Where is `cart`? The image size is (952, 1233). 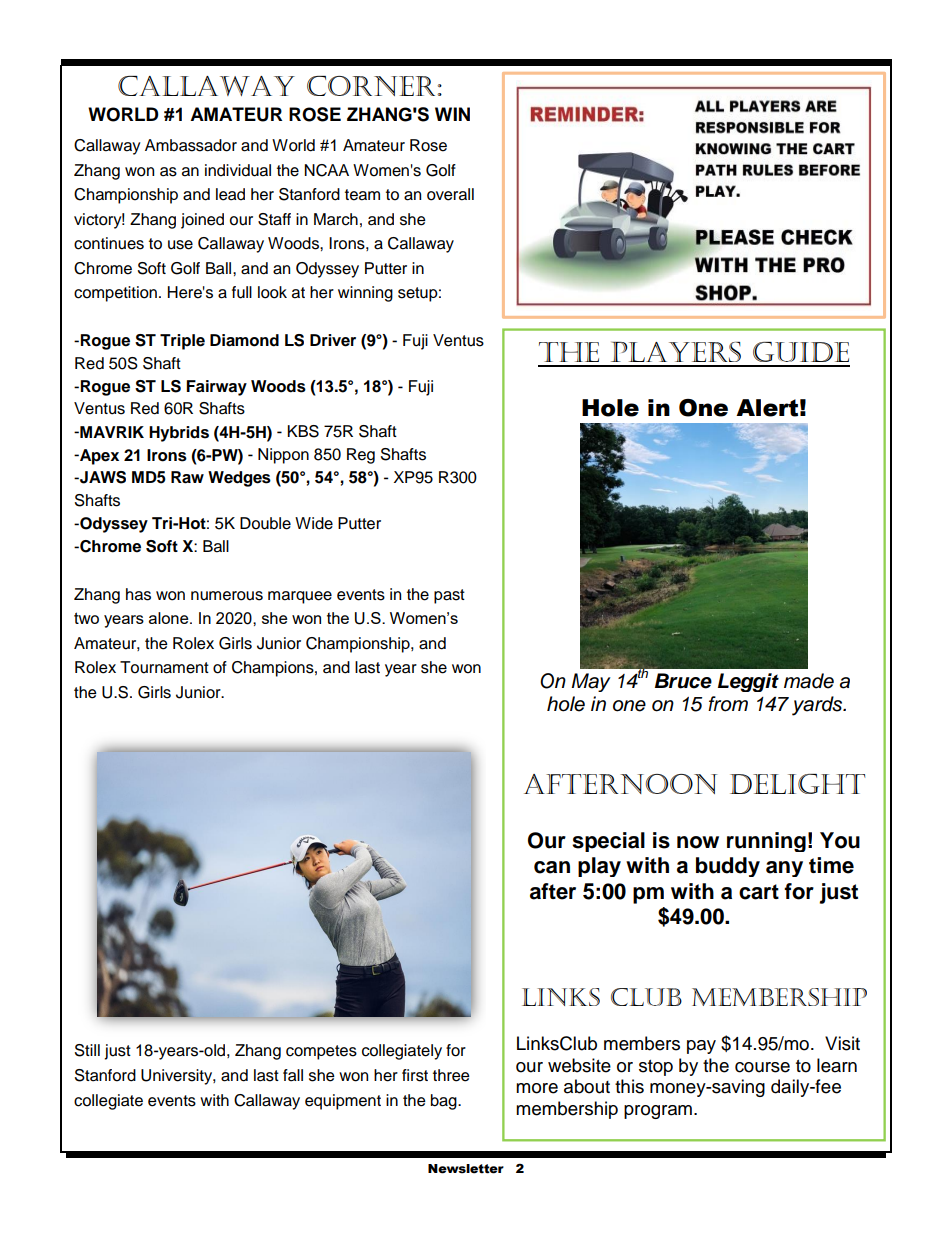 cart is located at coordinates (759, 892).
